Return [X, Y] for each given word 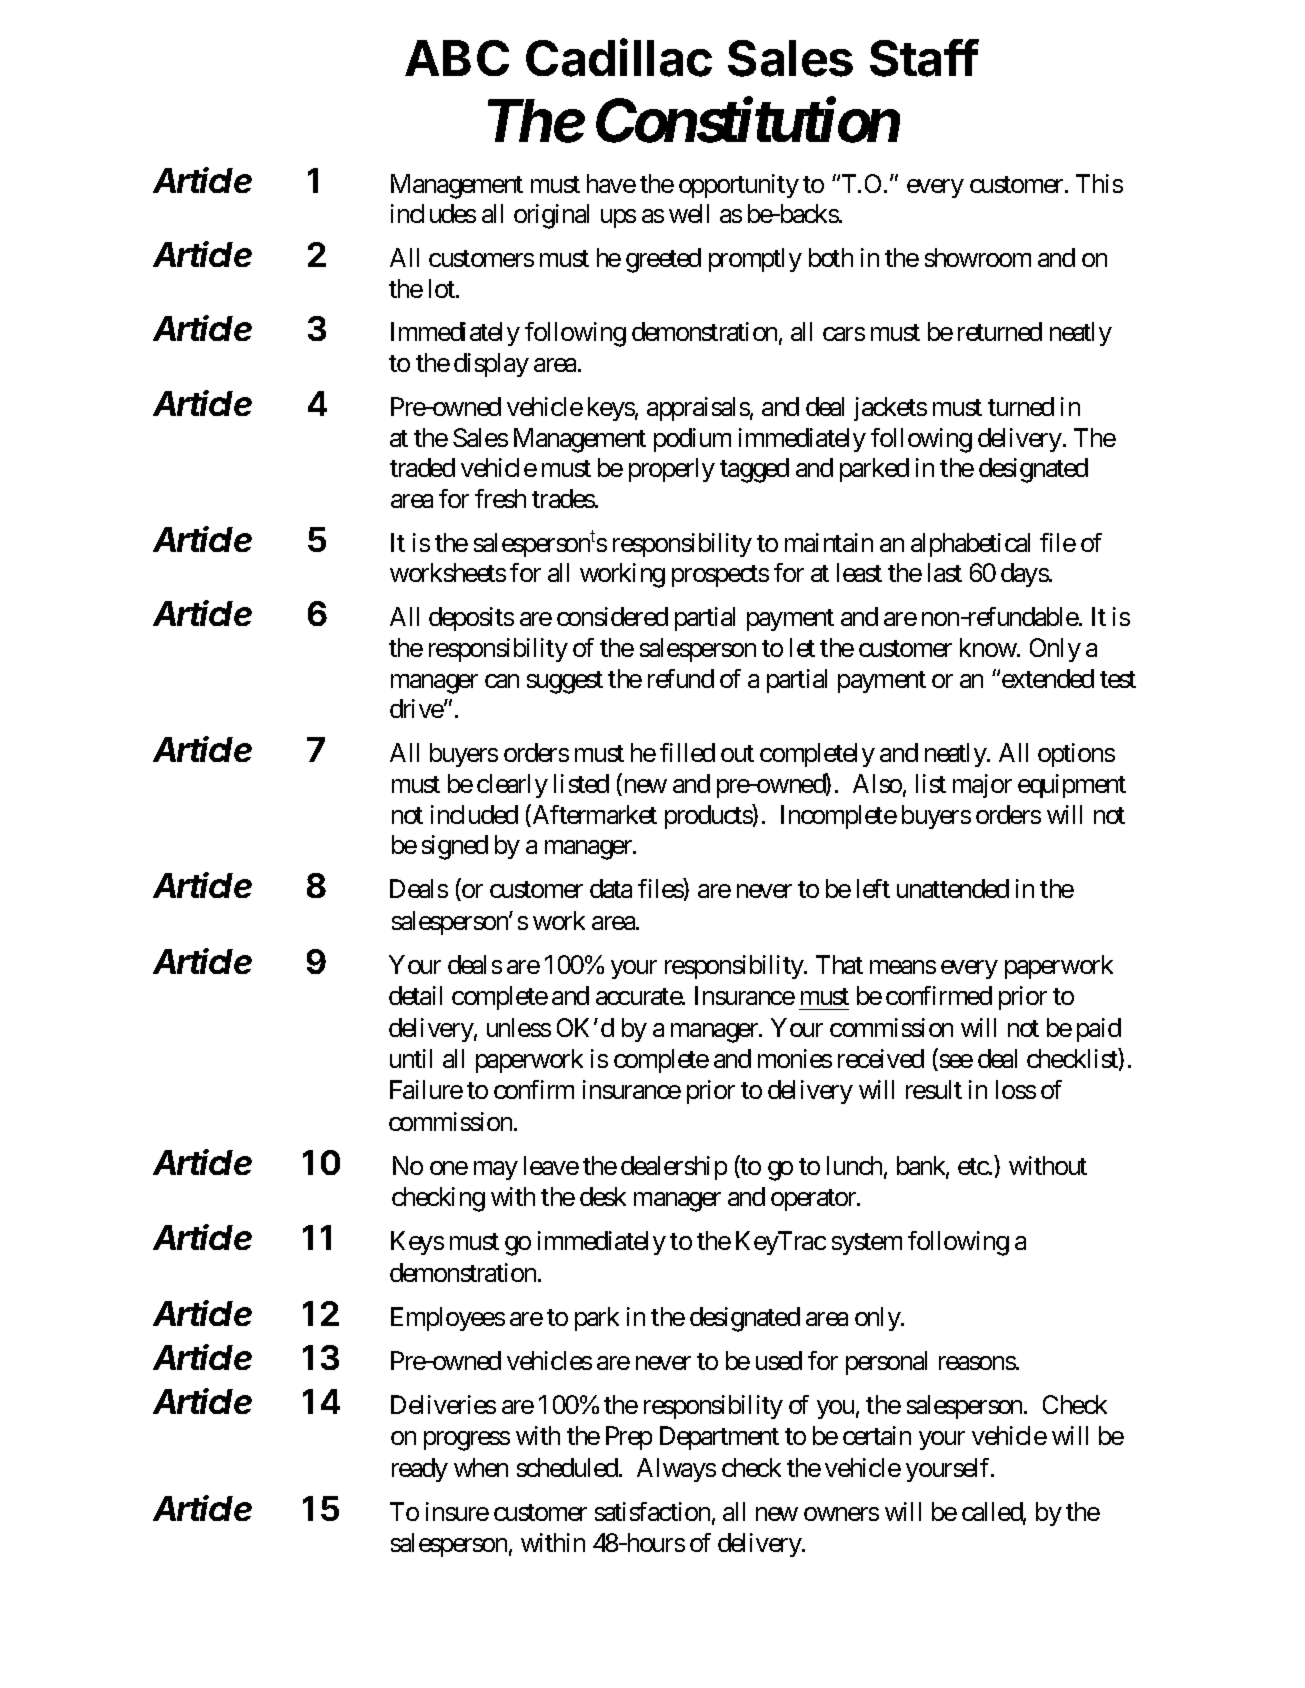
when [481, 1467]
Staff [924, 58]
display [491, 365]
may [496, 1170]
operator [815, 1200]
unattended [953, 888]
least [859, 572]
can [502, 681]
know [988, 647]
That [839, 964]
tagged [754, 470]
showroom [978, 257]
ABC [457, 58]
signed [455, 847]
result [934, 1089]
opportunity [739, 186]
